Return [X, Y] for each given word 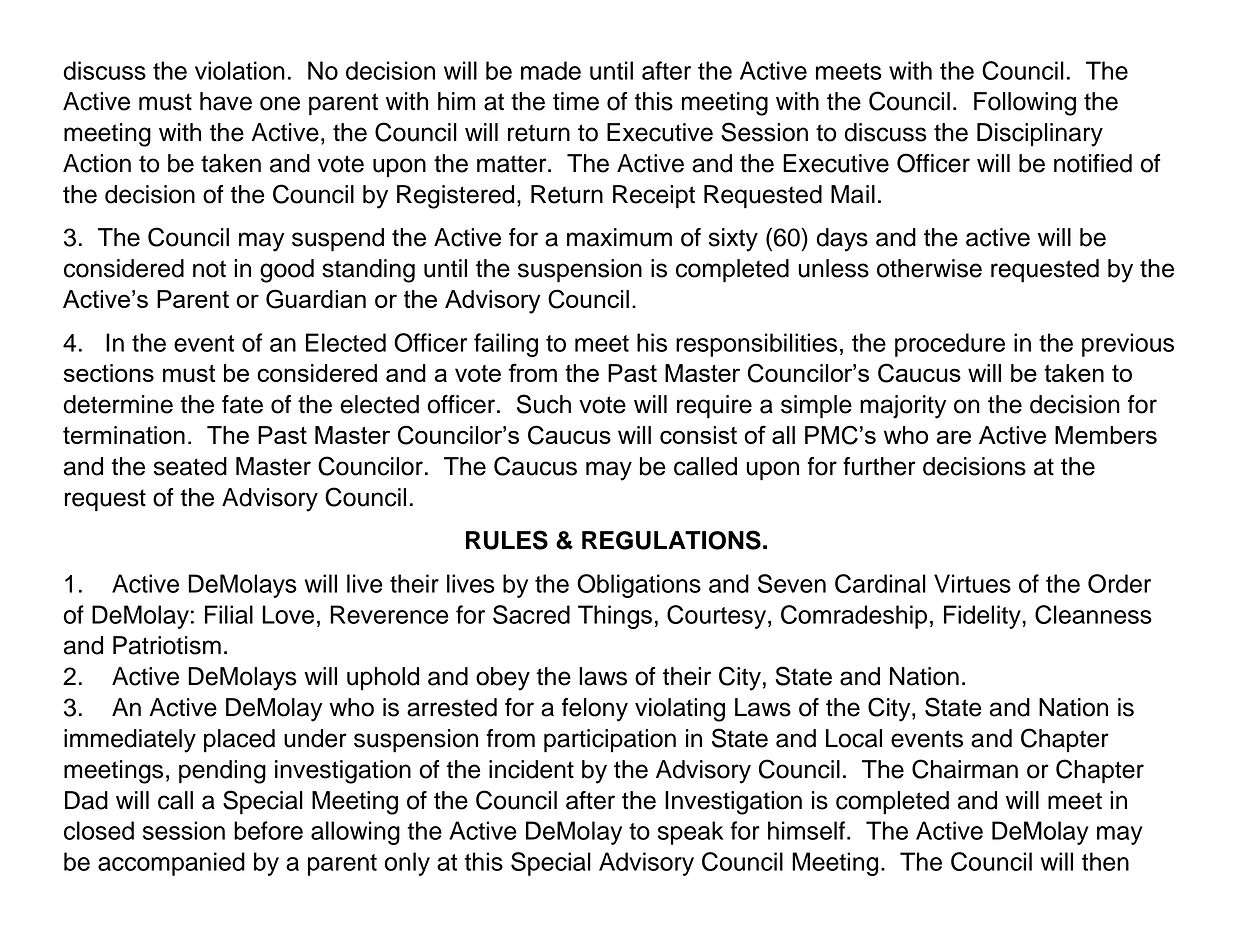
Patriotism [167, 645]
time [576, 101]
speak [690, 833]
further [879, 466]
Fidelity [983, 617]
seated [190, 466]
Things [615, 617]
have [226, 101]
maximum [619, 237]
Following [1025, 104]
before [268, 830]
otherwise [929, 268]
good [287, 271]
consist [698, 435]
